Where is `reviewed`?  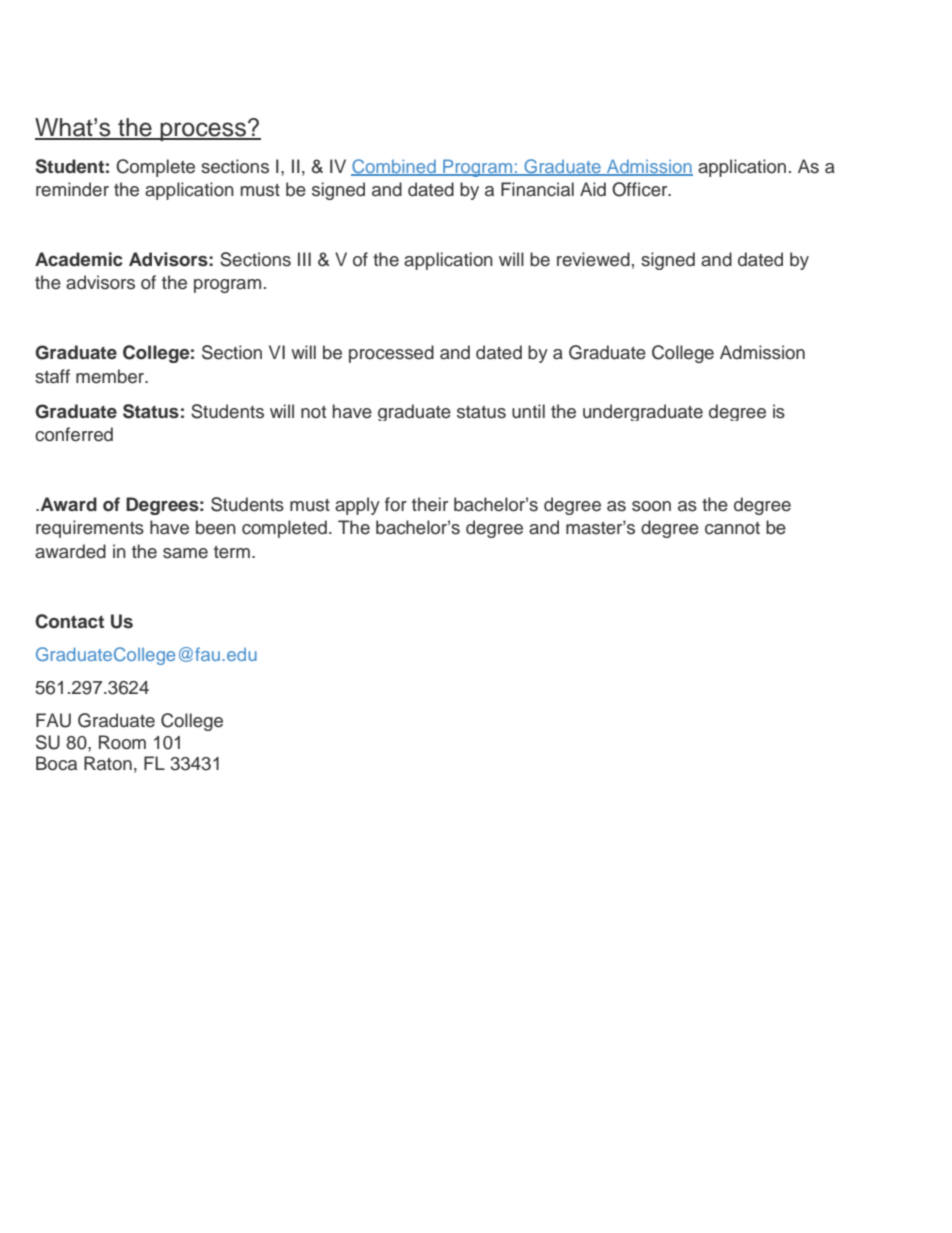
reviewed is located at coordinates (593, 259).
